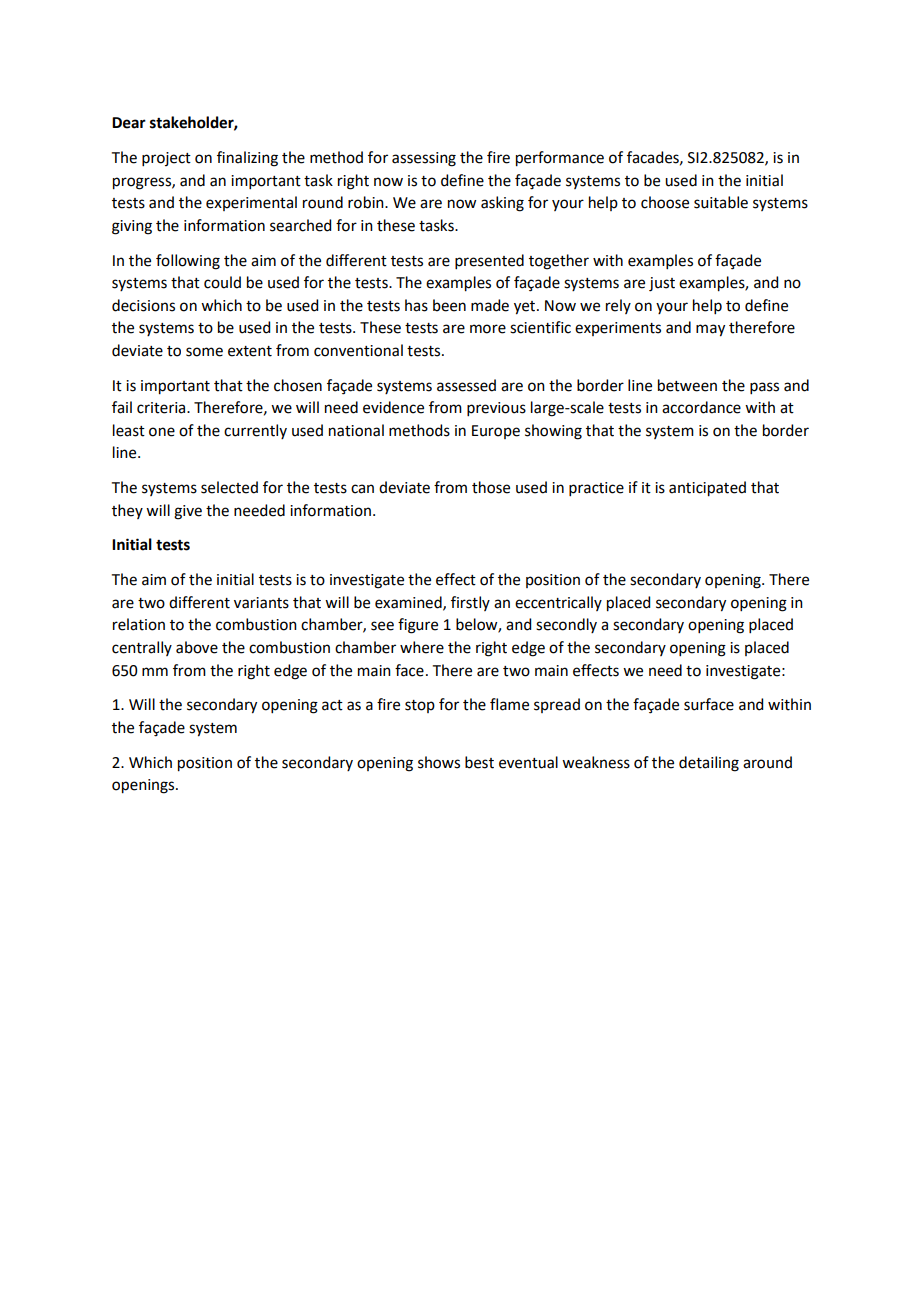 The width and height of the screenshot is (924, 1308). Describe the element at coordinates (162, 432) in the screenshot. I see `one` at that location.
